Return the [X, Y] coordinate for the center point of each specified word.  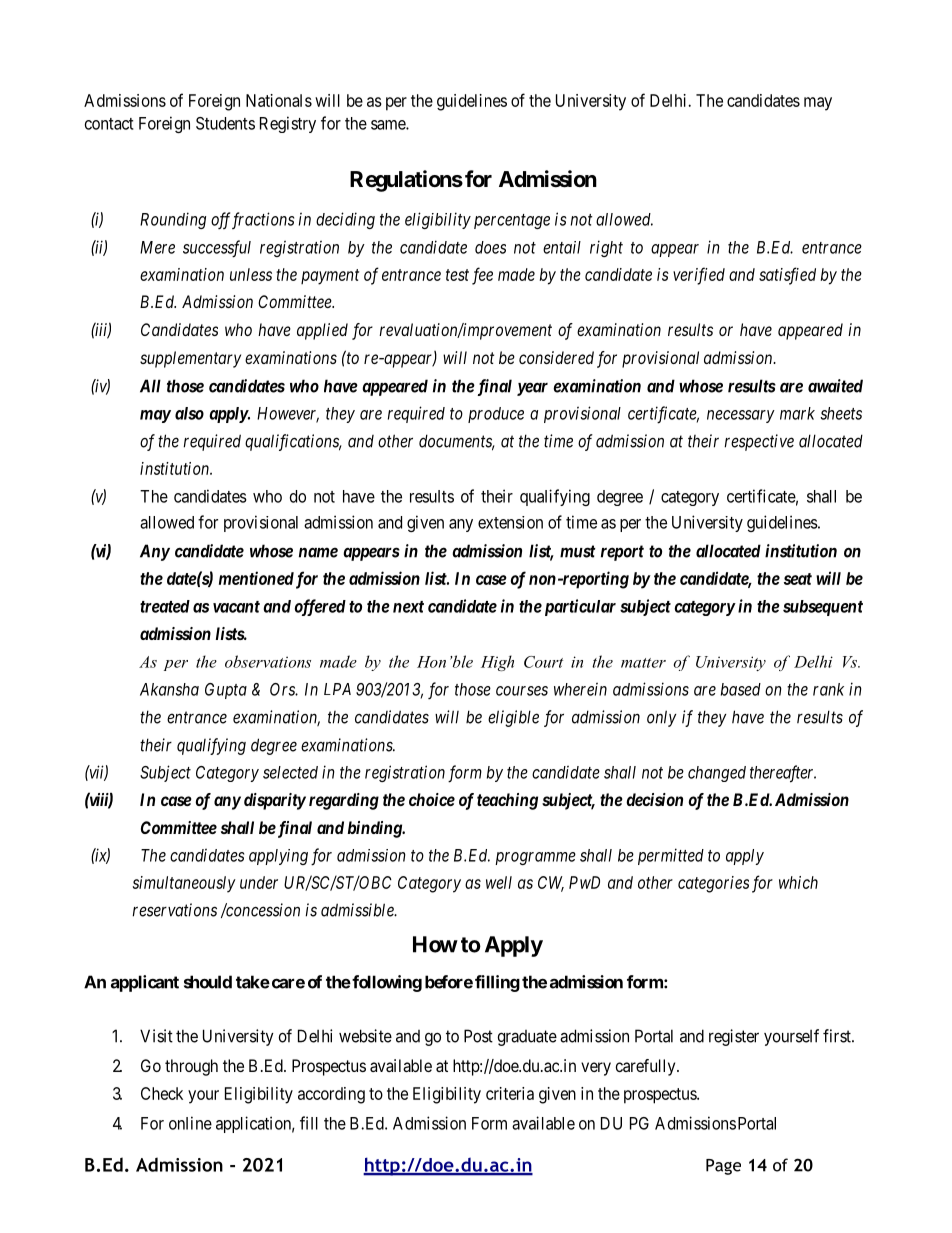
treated [165, 606]
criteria [510, 1093]
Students [225, 123]
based [741, 689]
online [190, 1123]
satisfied [787, 276]
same [389, 125]
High [497, 663]
